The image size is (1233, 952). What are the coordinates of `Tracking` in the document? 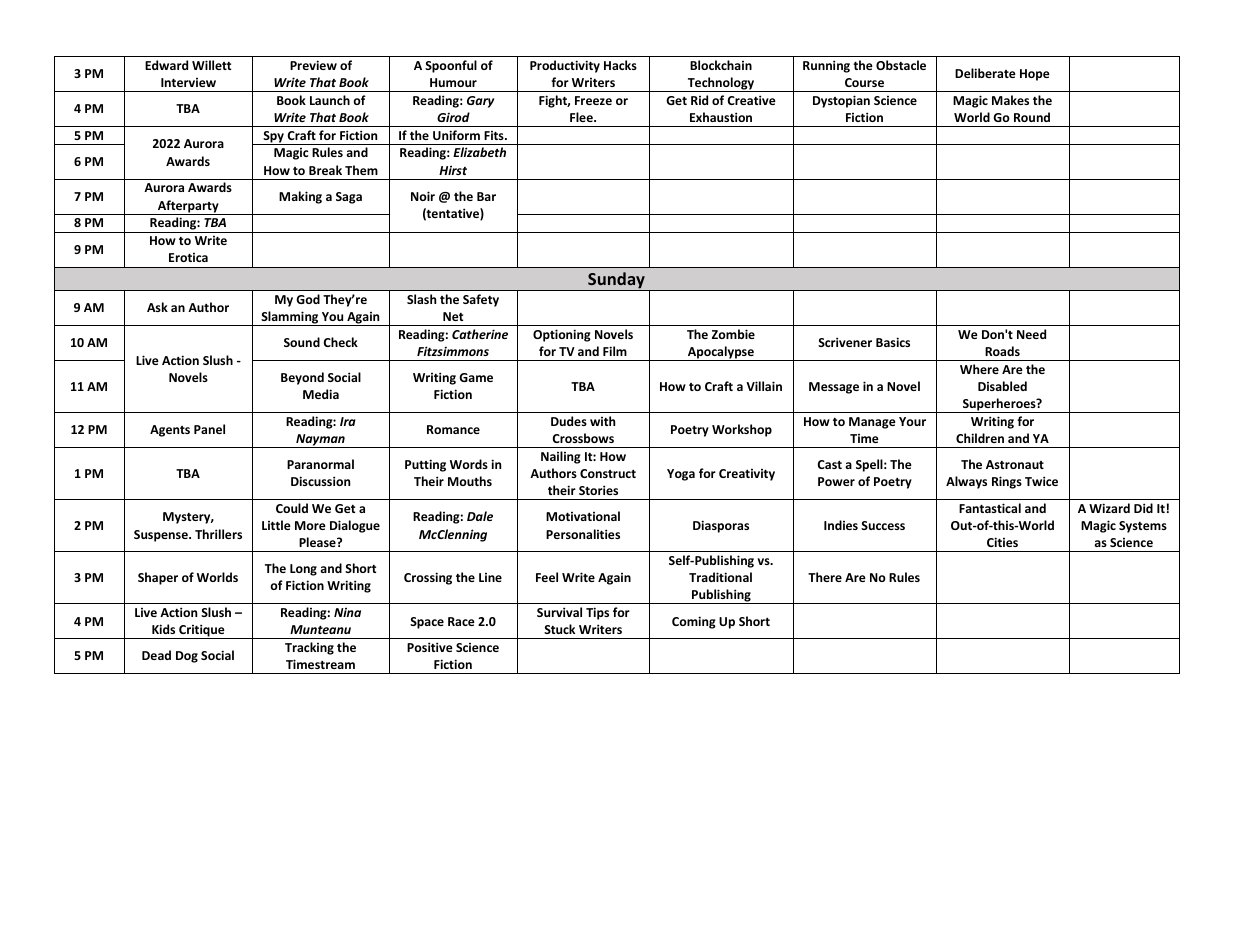 It's located at (309, 648).
